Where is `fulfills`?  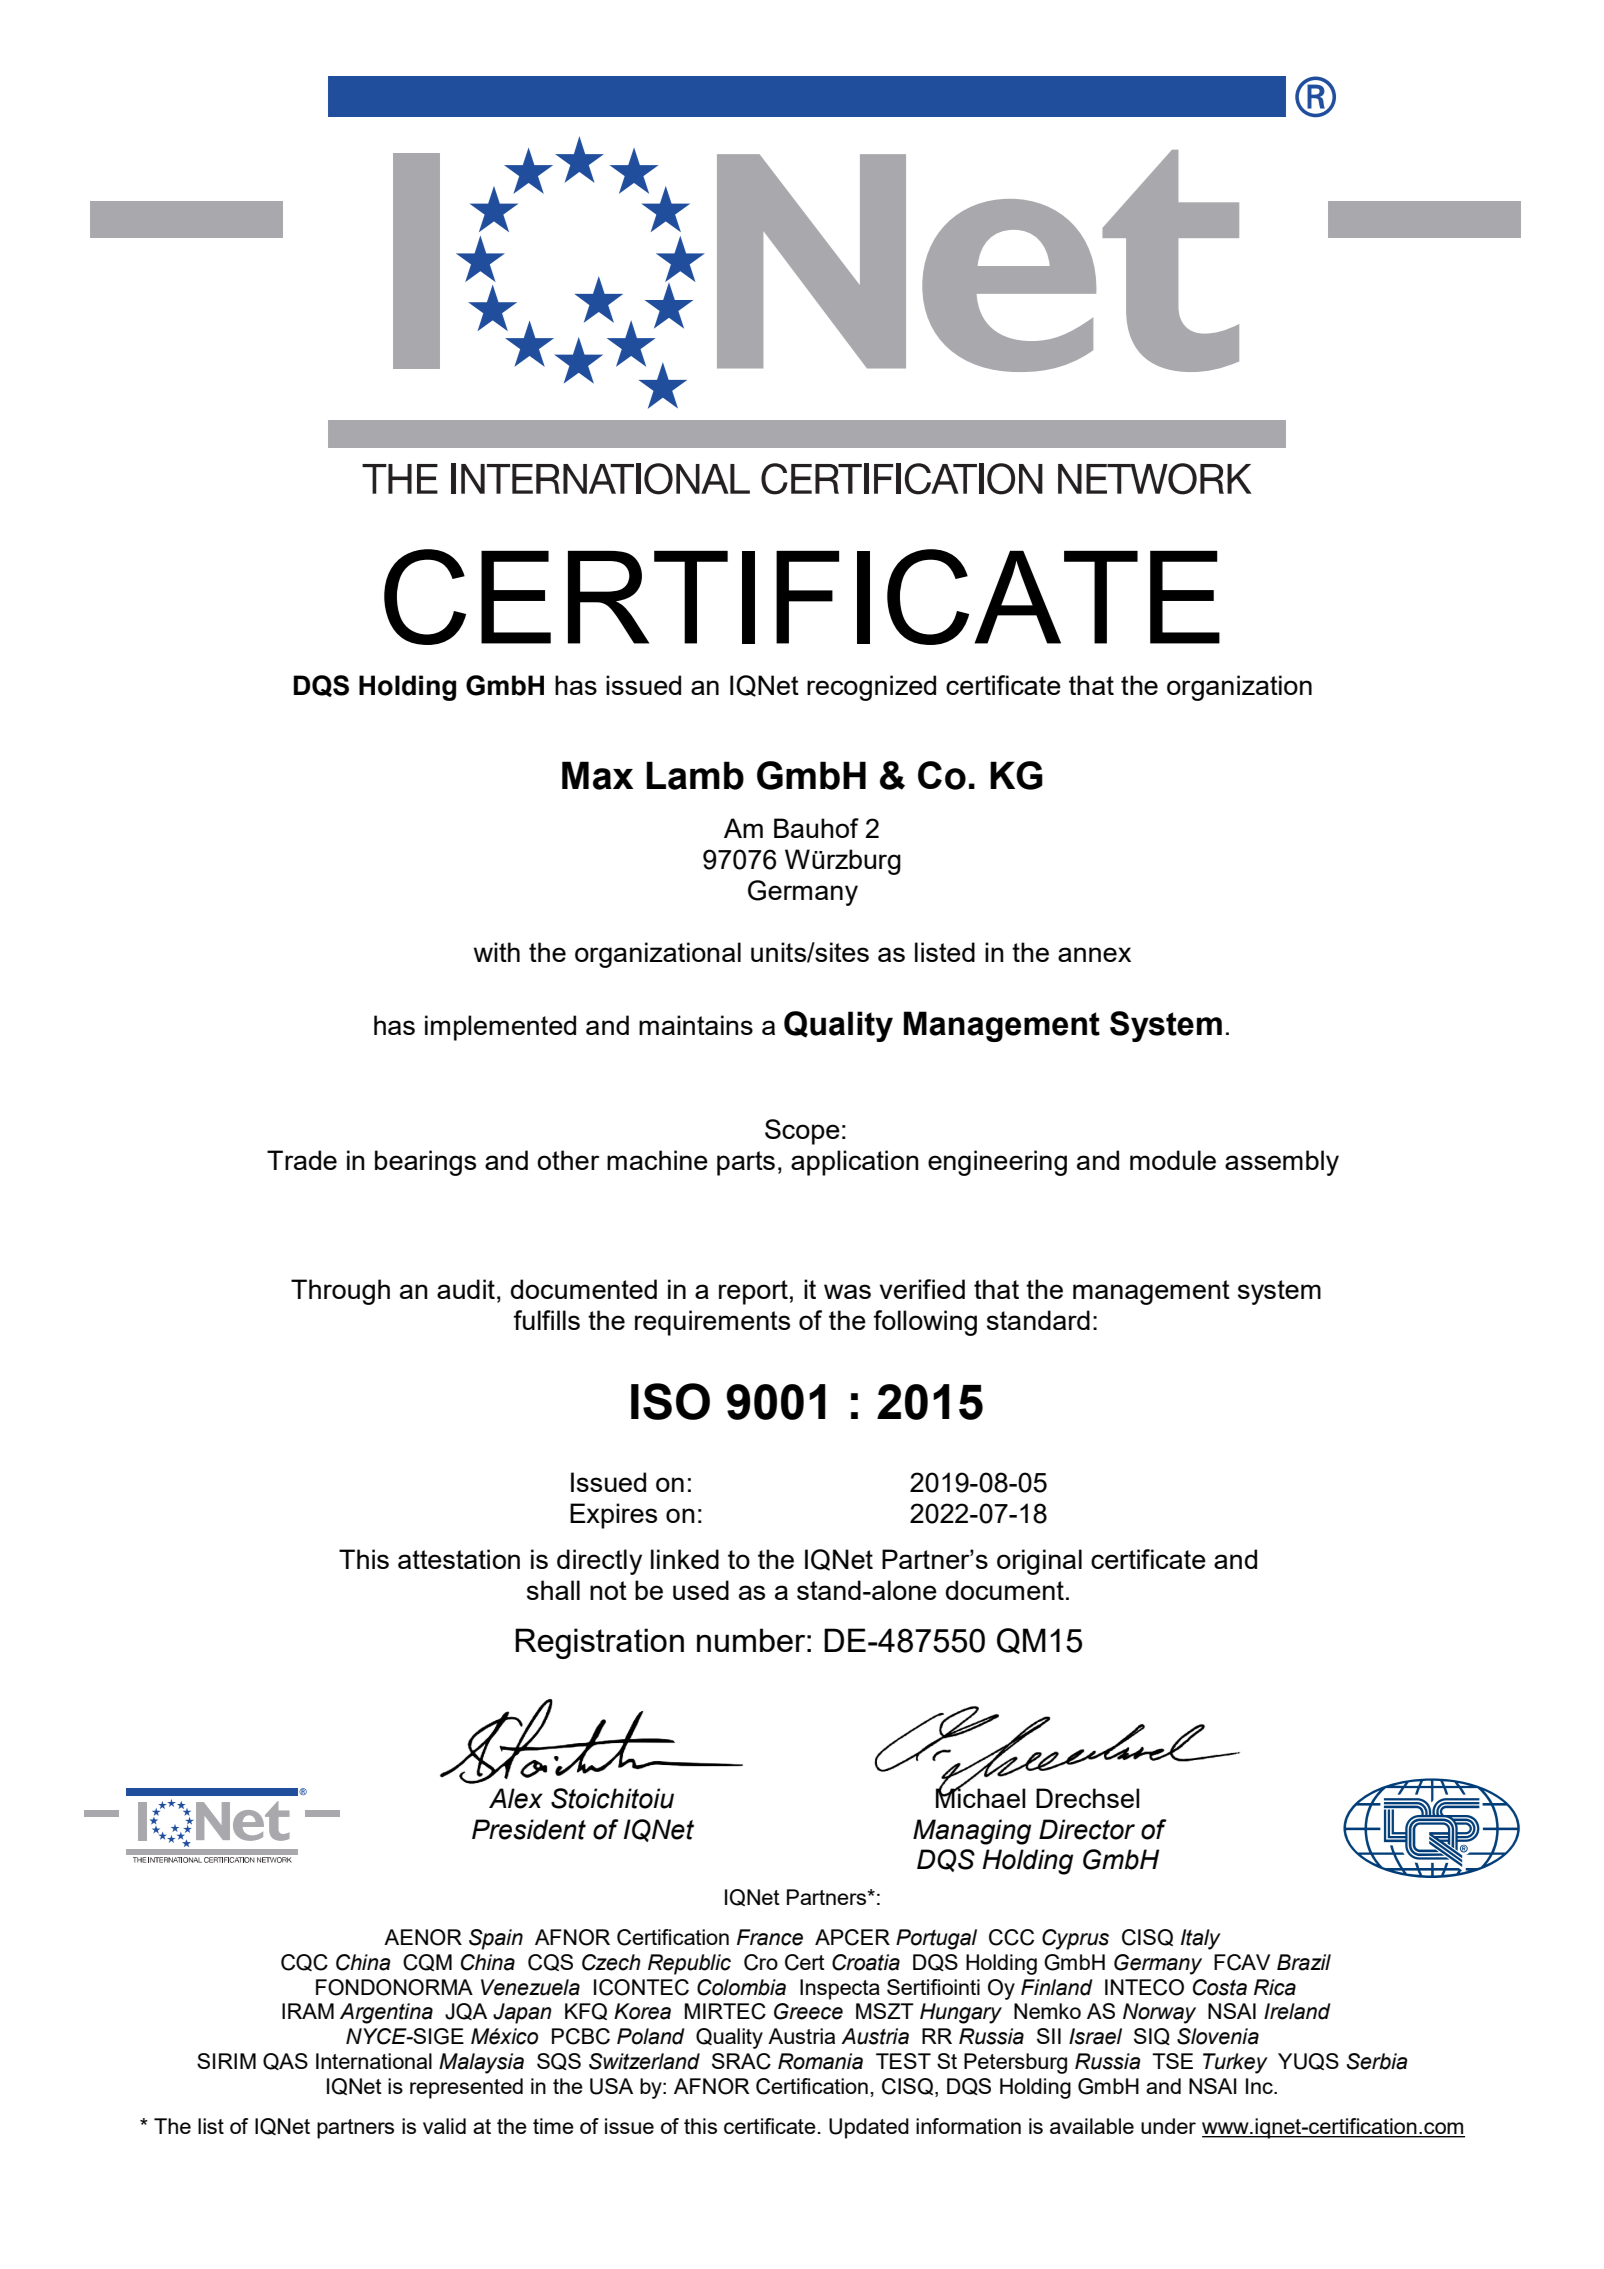
fulfills is located at coordinates (546, 1320).
